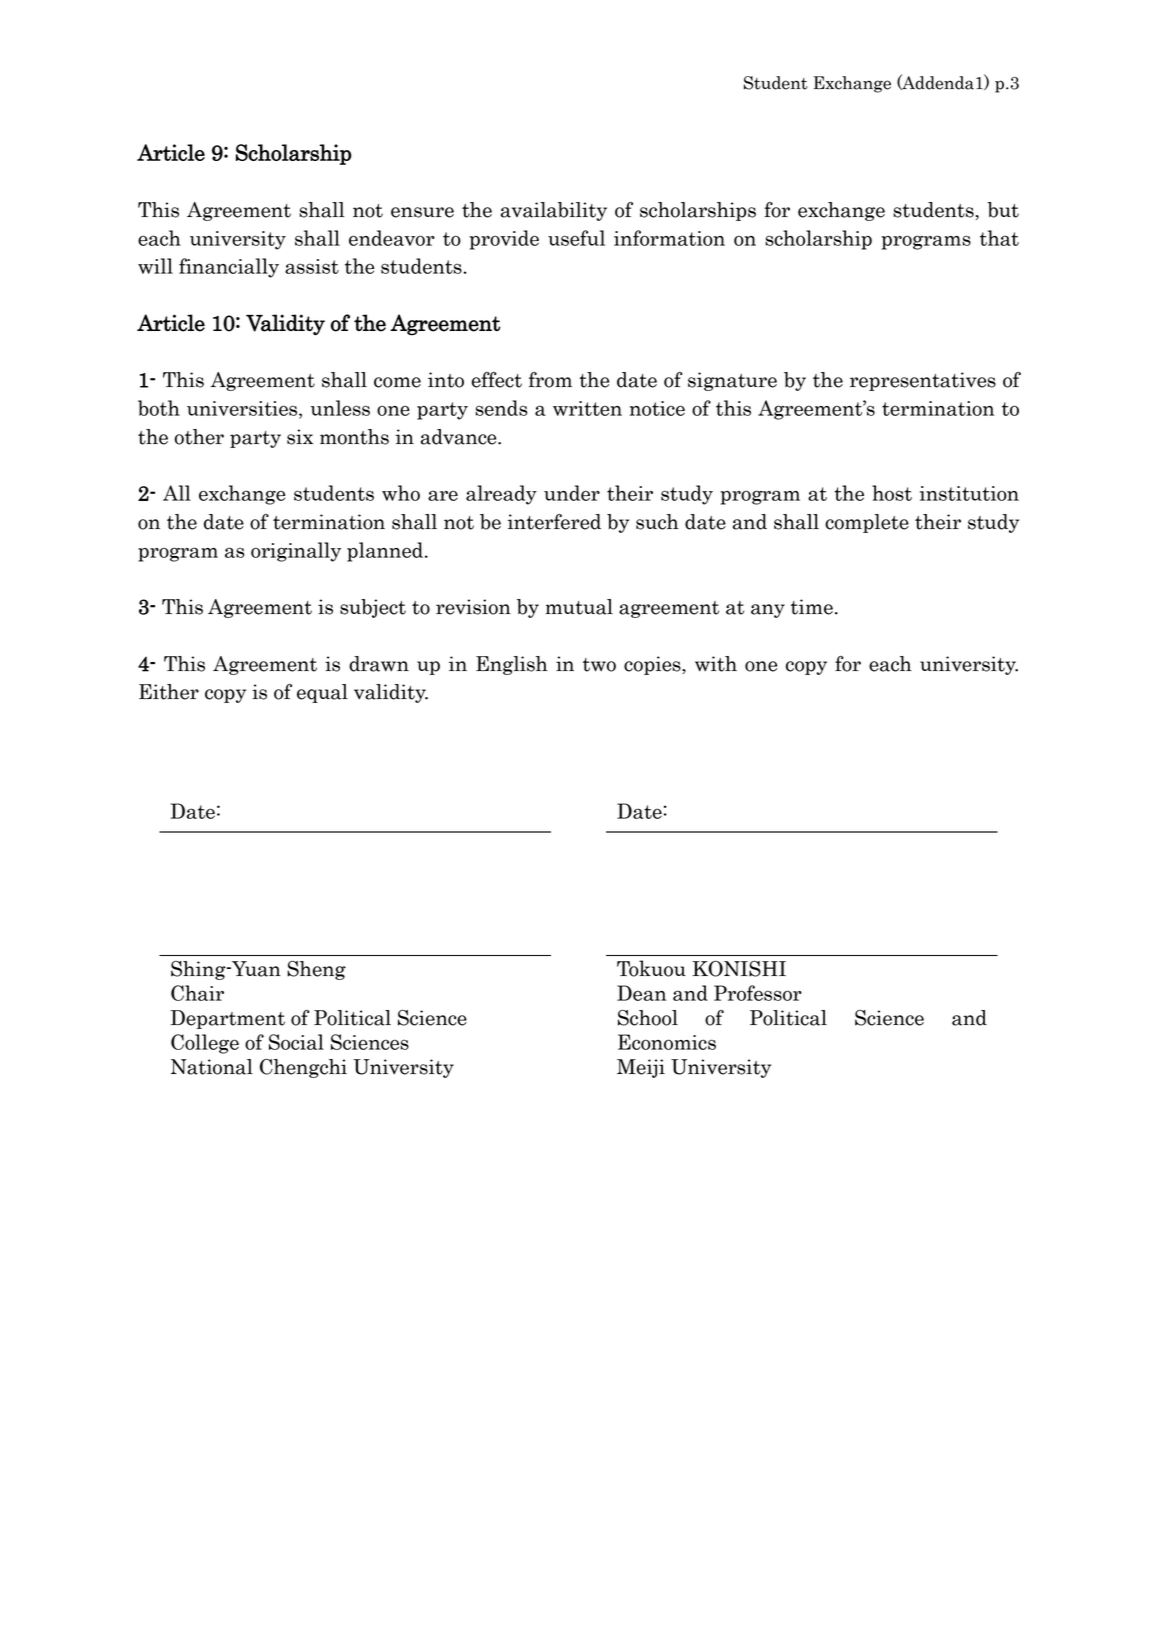  Describe the element at coordinates (322, 693) in the screenshot. I see `equal` at that location.
